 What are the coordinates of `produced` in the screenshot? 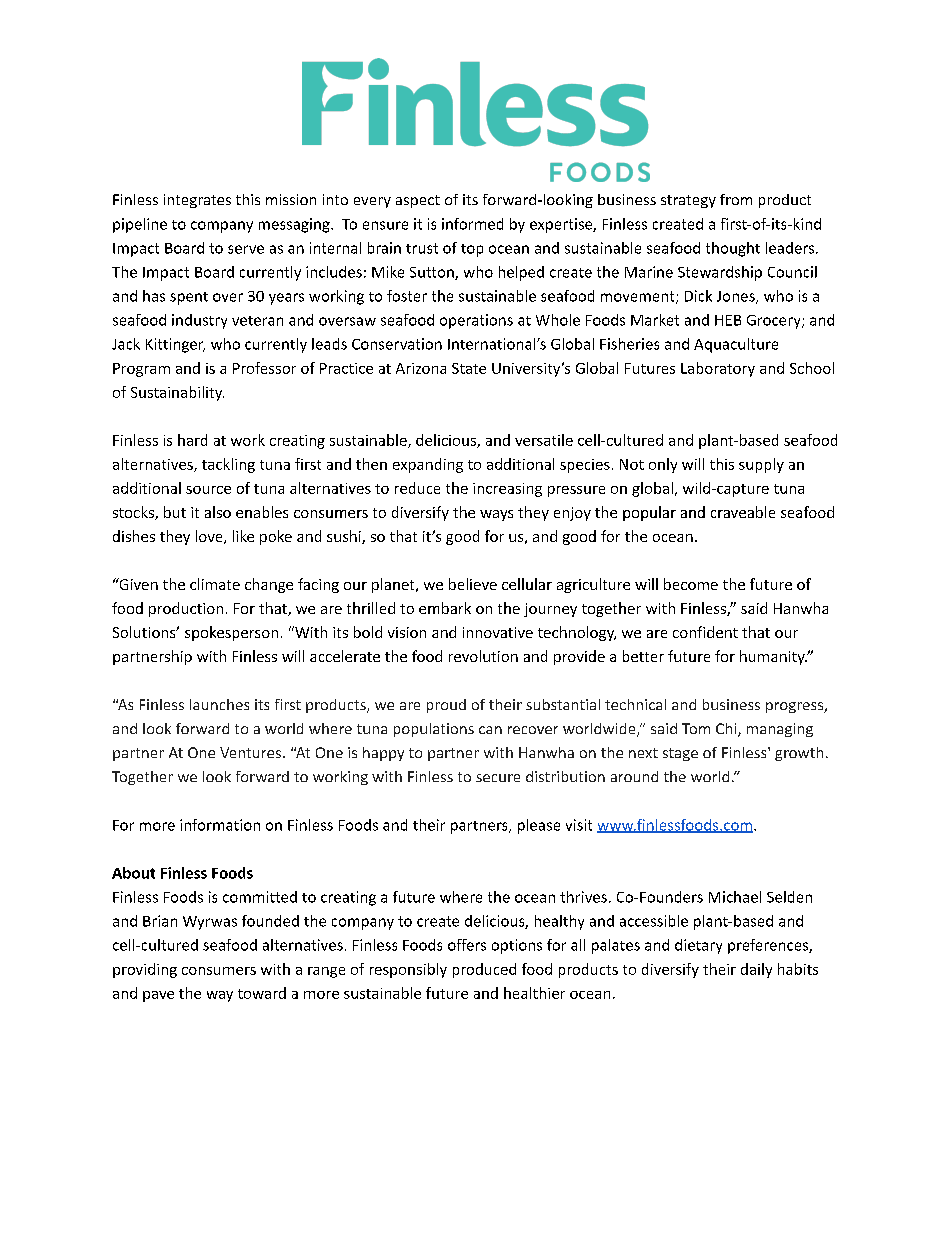 It's located at (484, 970).
